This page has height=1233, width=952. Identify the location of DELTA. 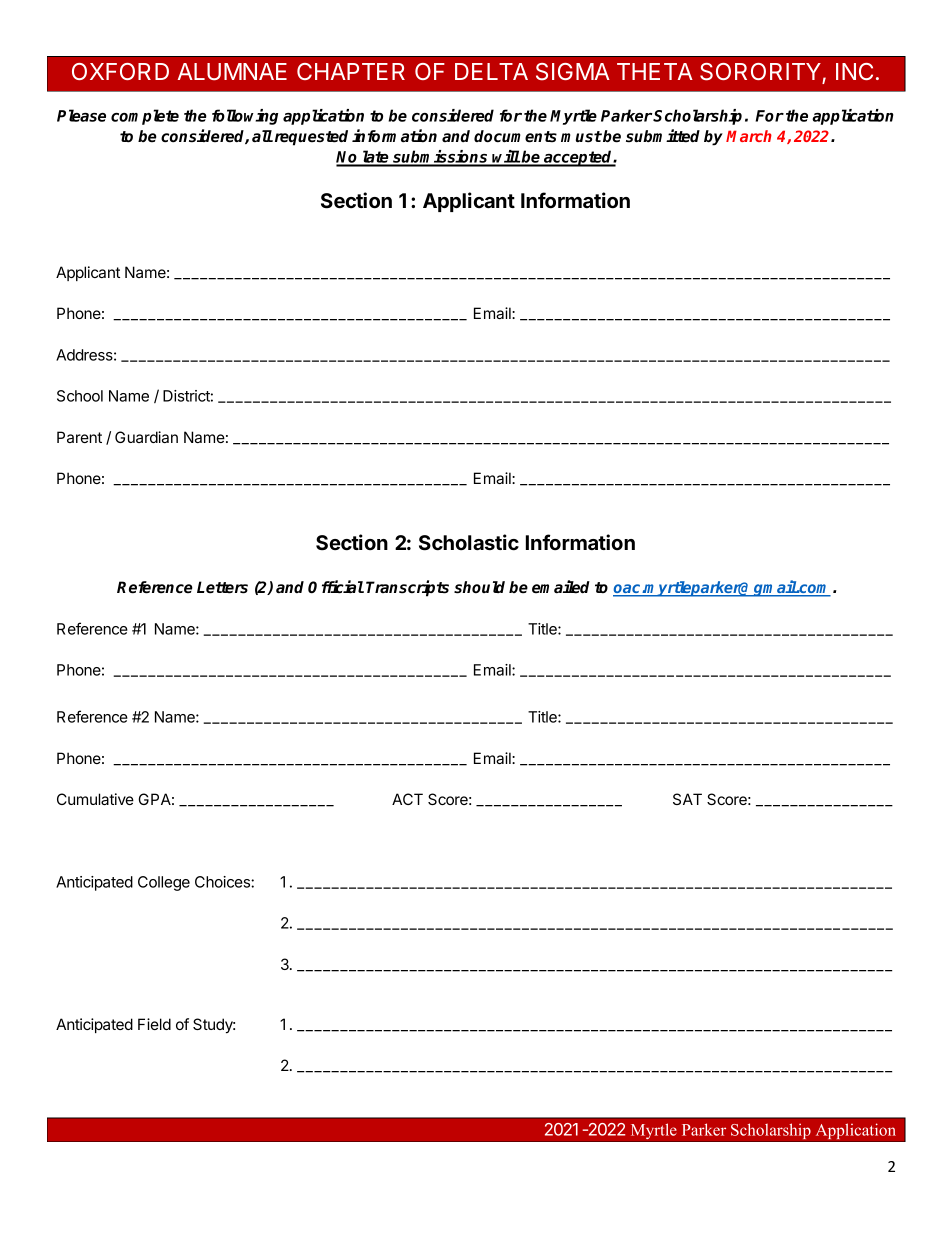
(491, 71).
